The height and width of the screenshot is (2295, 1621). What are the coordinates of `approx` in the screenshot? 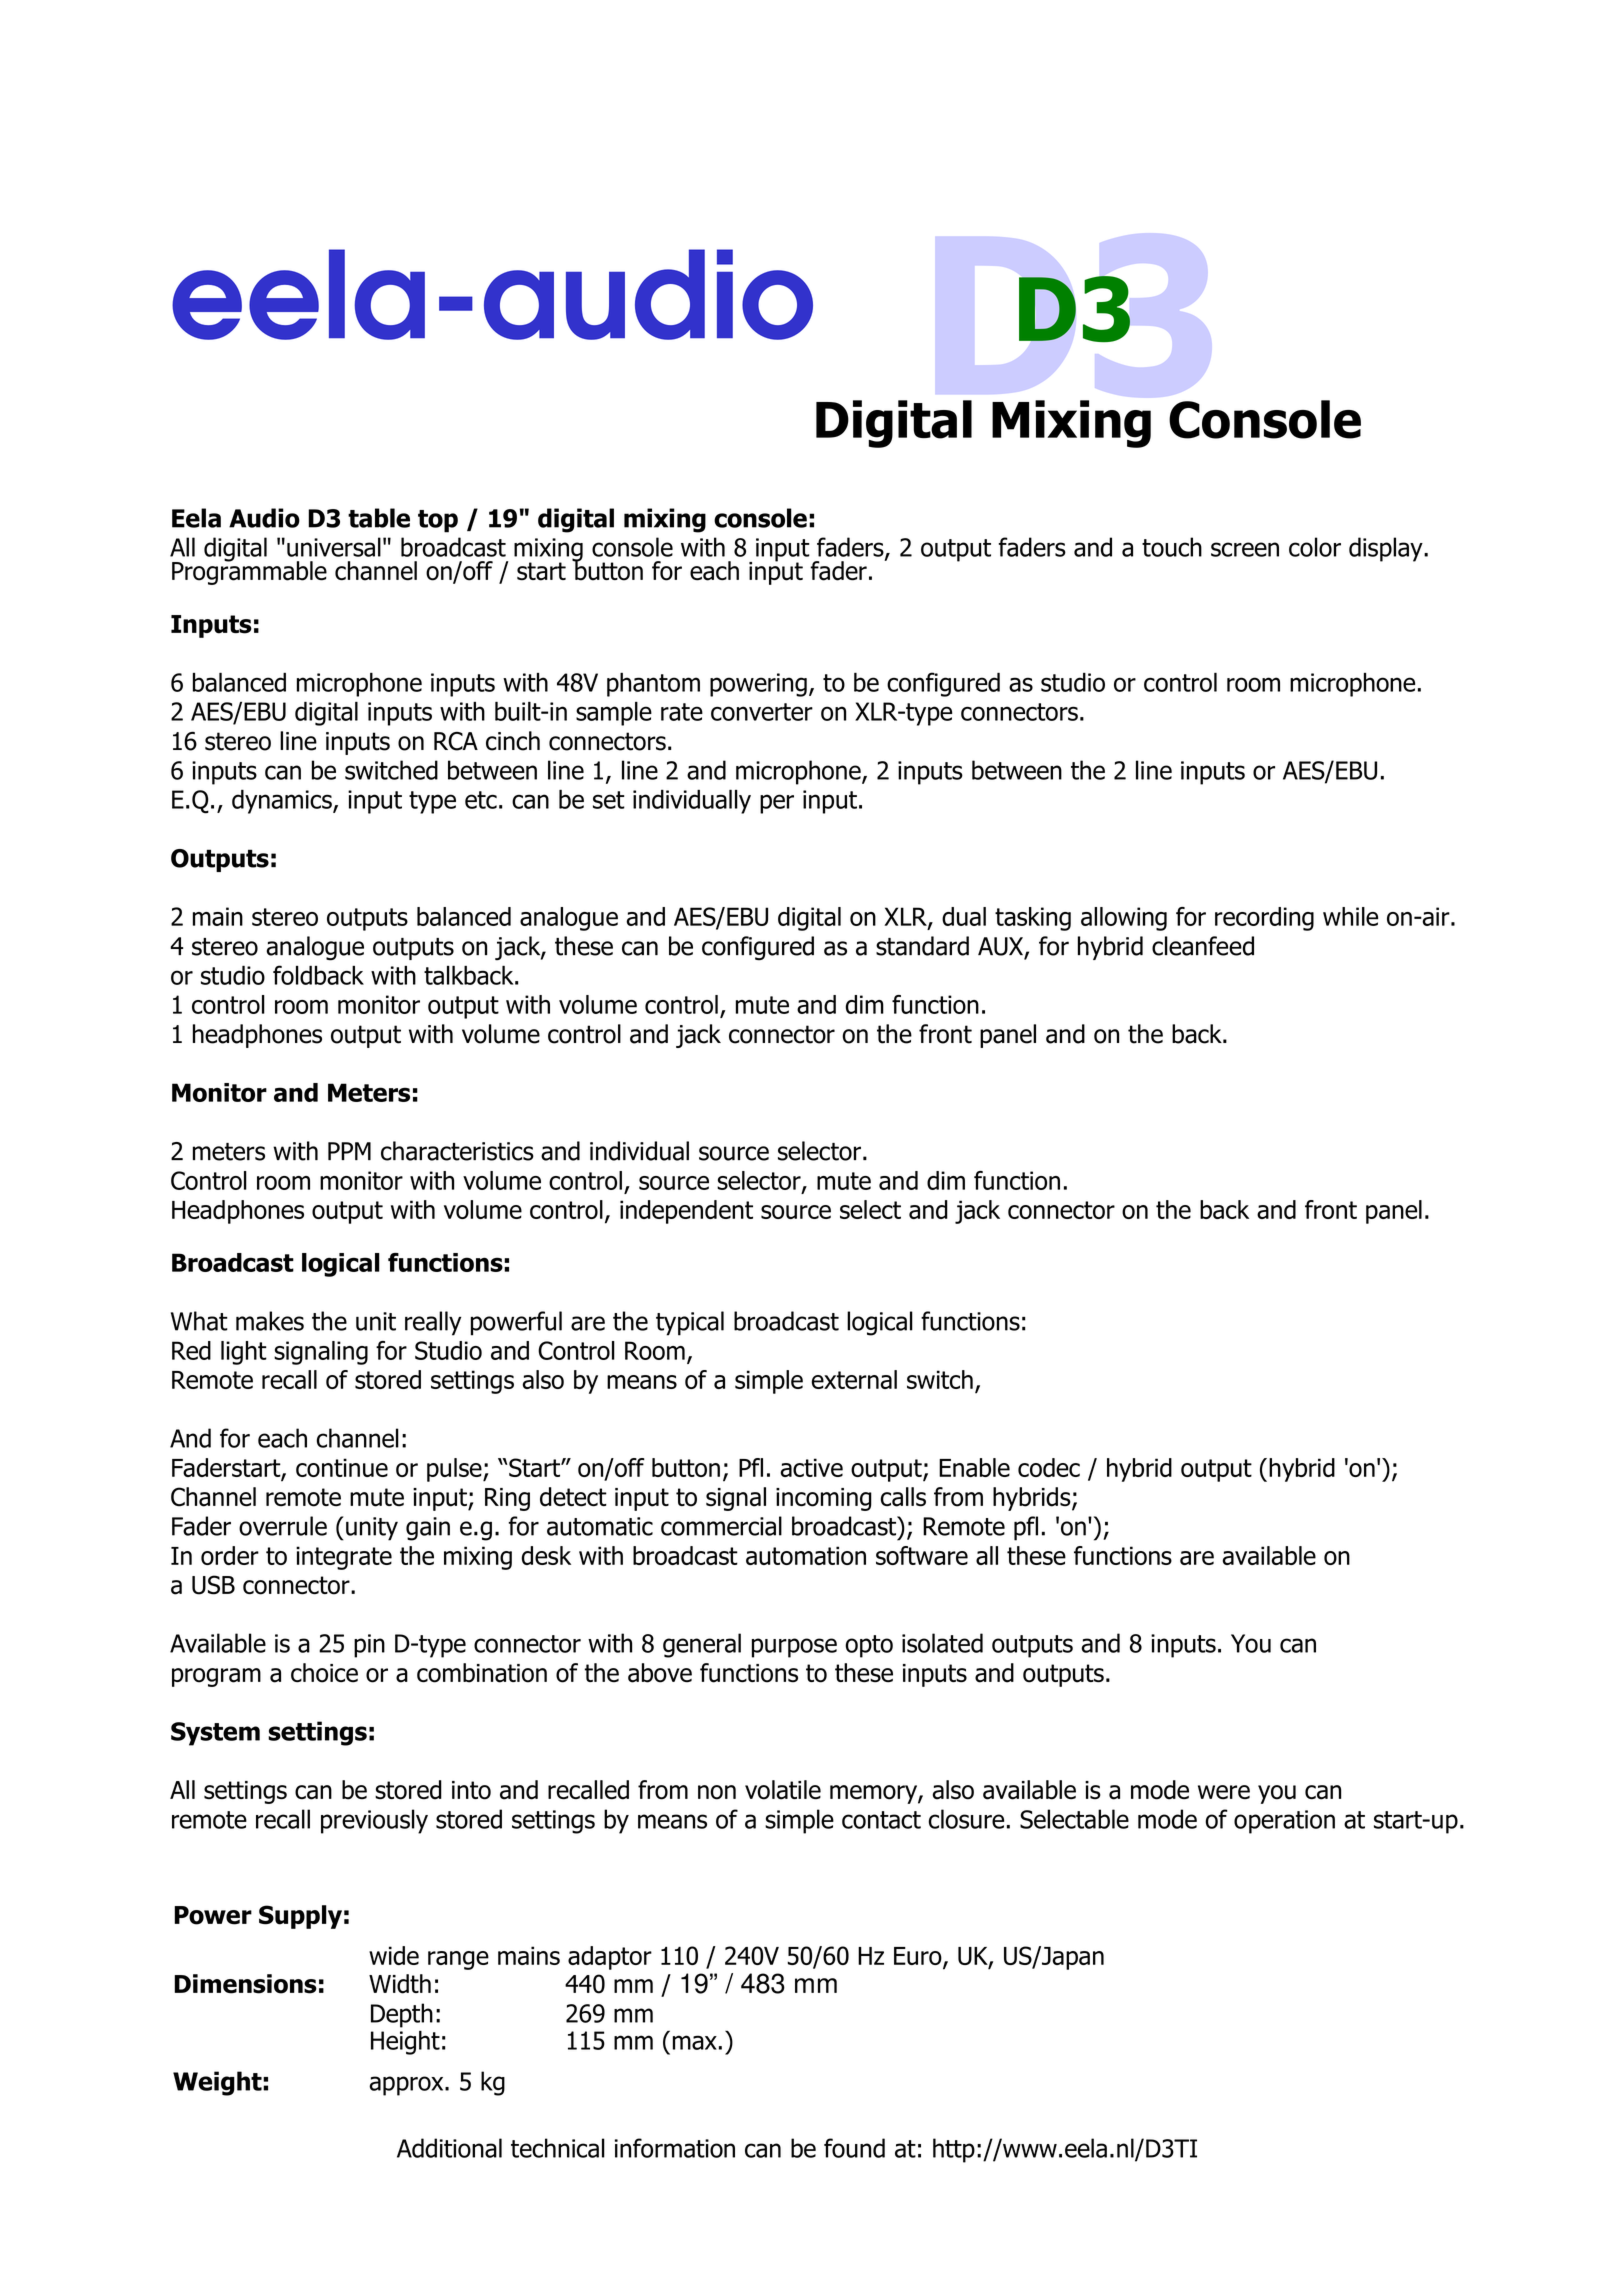 It's located at (407, 2086).
